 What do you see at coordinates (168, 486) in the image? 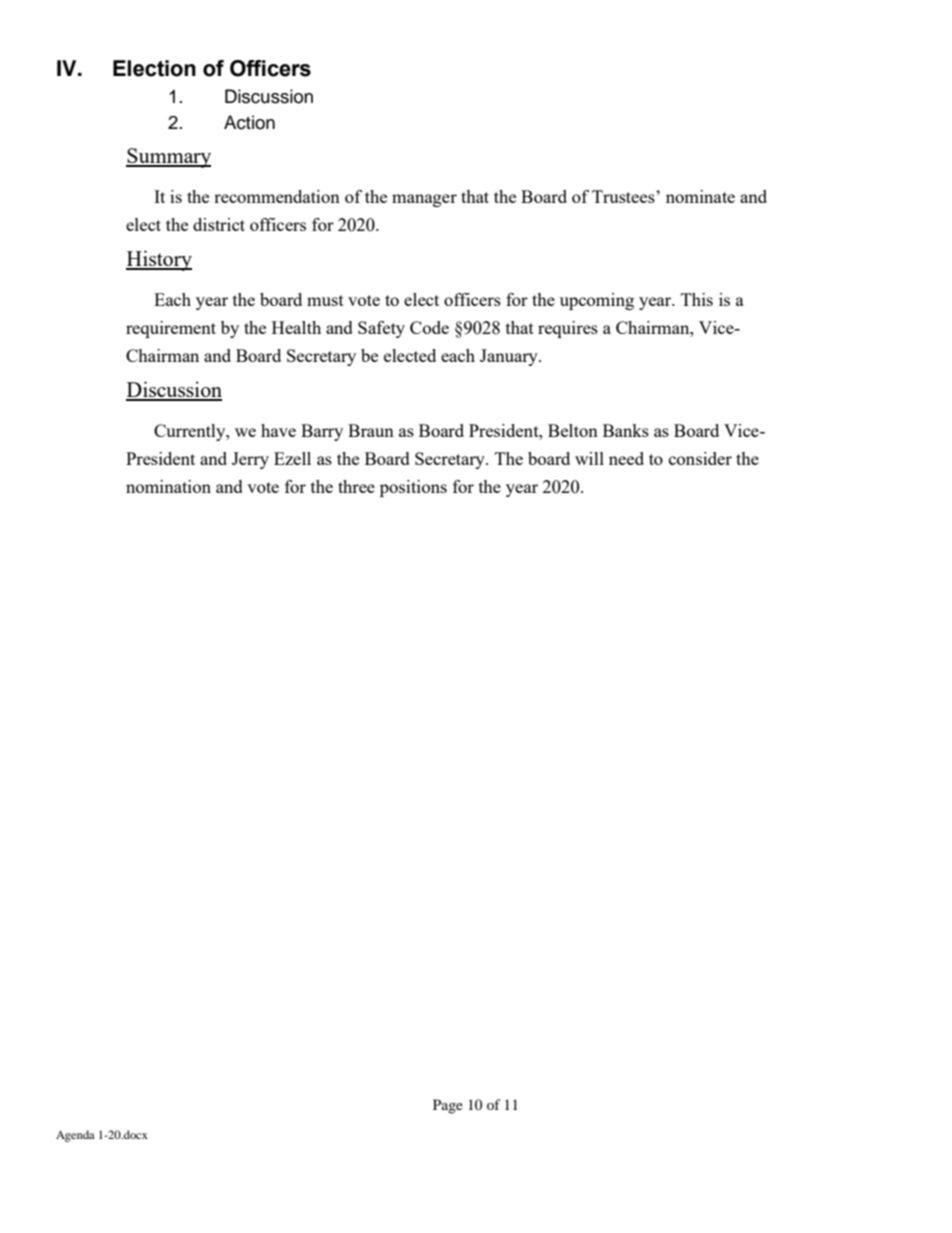
I see `nomination` at bounding box center [168, 486].
